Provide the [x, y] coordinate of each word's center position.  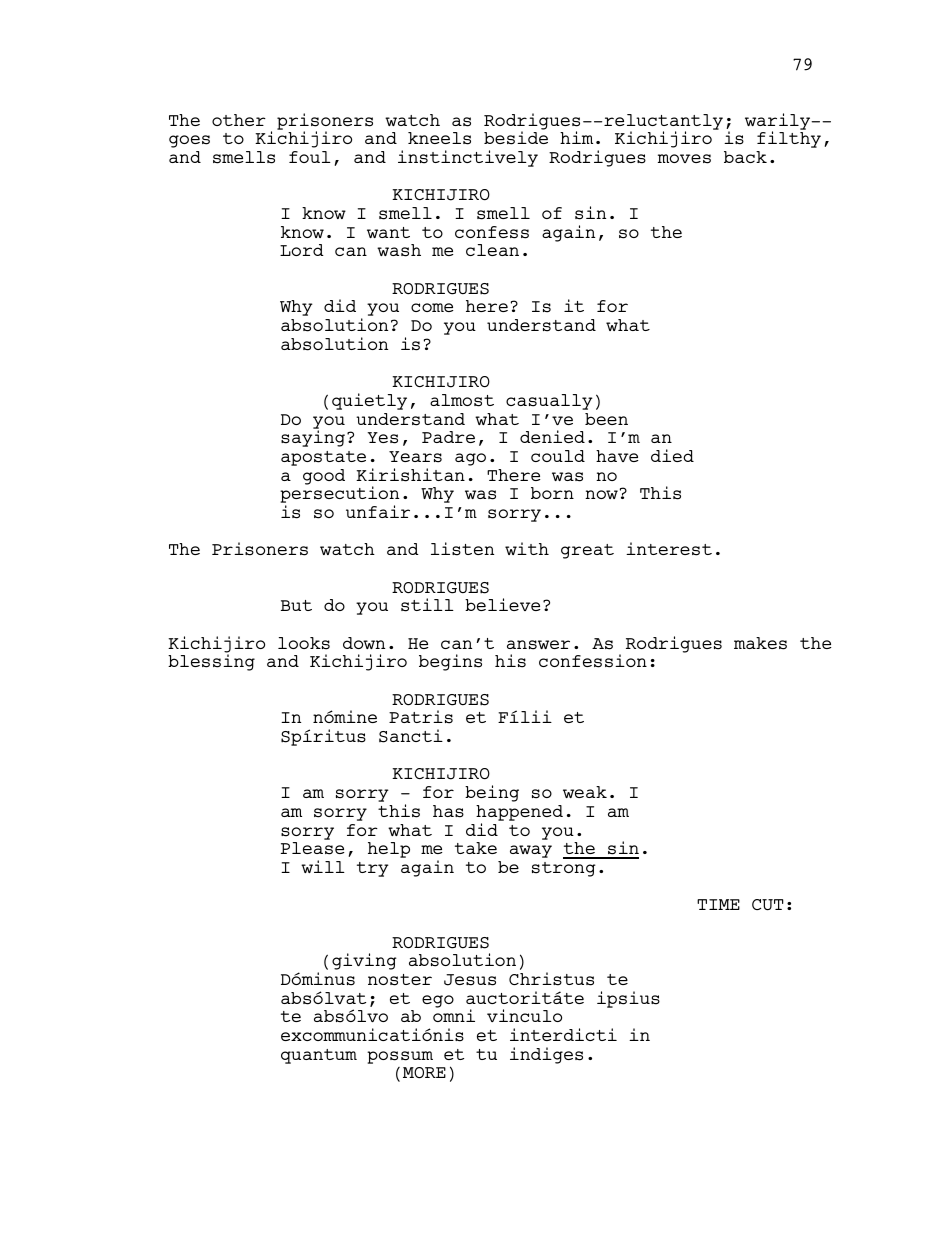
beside [516, 138]
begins [450, 662]
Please [312, 848]
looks [304, 643]
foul [310, 157]
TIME [718, 904]
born [552, 493]
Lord [302, 250]
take [476, 848]
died [672, 455]
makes [760, 643]
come [432, 307]
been [606, 419]
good [324, 477]
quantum [319, 1056]
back [745, 157]
